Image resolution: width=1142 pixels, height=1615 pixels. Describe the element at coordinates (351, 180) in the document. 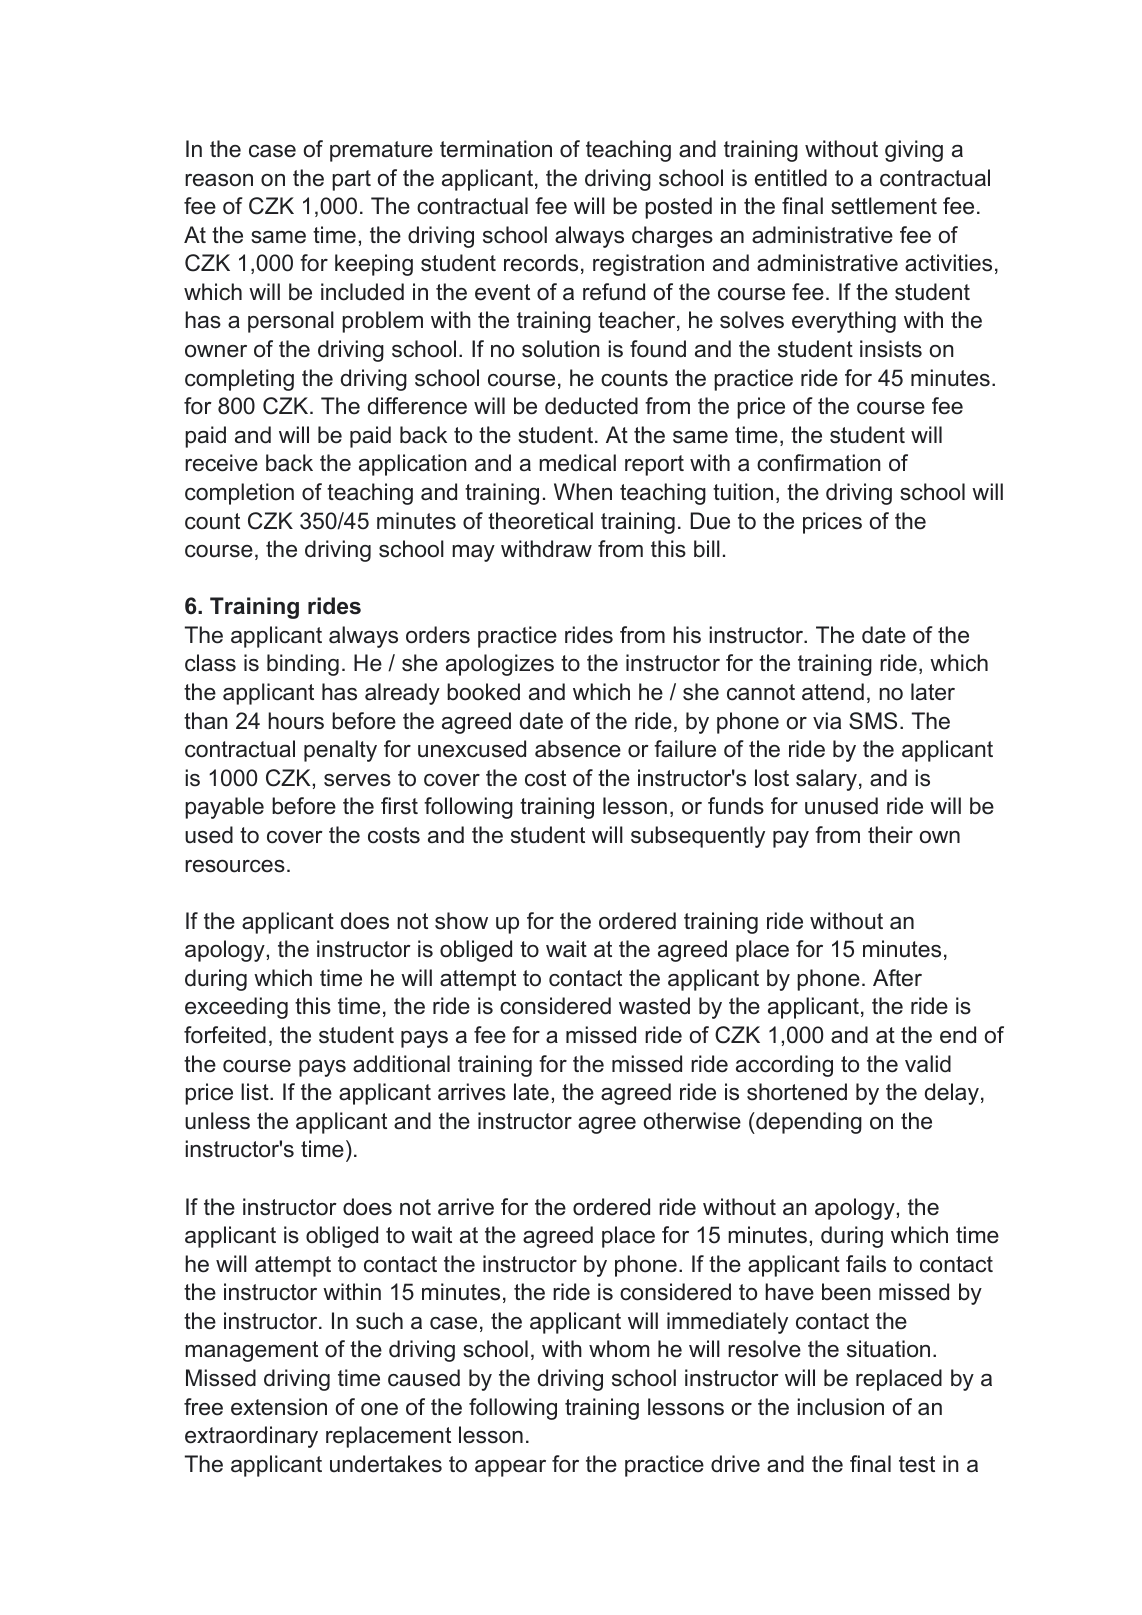

I see `part` at that location.
